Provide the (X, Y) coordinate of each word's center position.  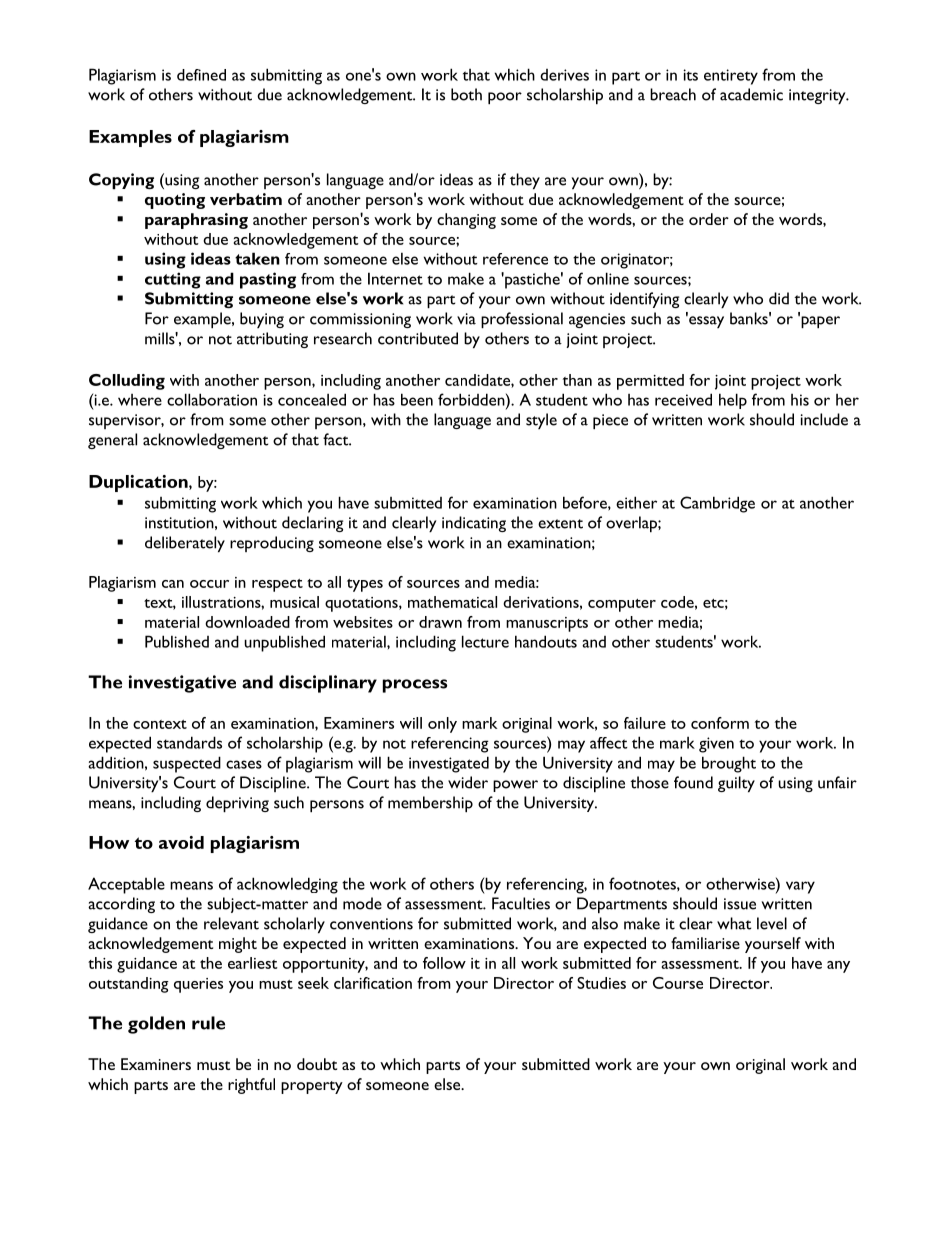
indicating (474, 524)
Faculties (521, 903)
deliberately (185, 544)
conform (720, 723)
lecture (485, 641)
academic (751, 94)
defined (201, 75)
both (466, 94)
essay (705, 321)
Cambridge (717, 504)
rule (208, 1023)
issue (740, 904)
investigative (182, 684)
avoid (181, 842)
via (466, 319)
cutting (173, 280)
